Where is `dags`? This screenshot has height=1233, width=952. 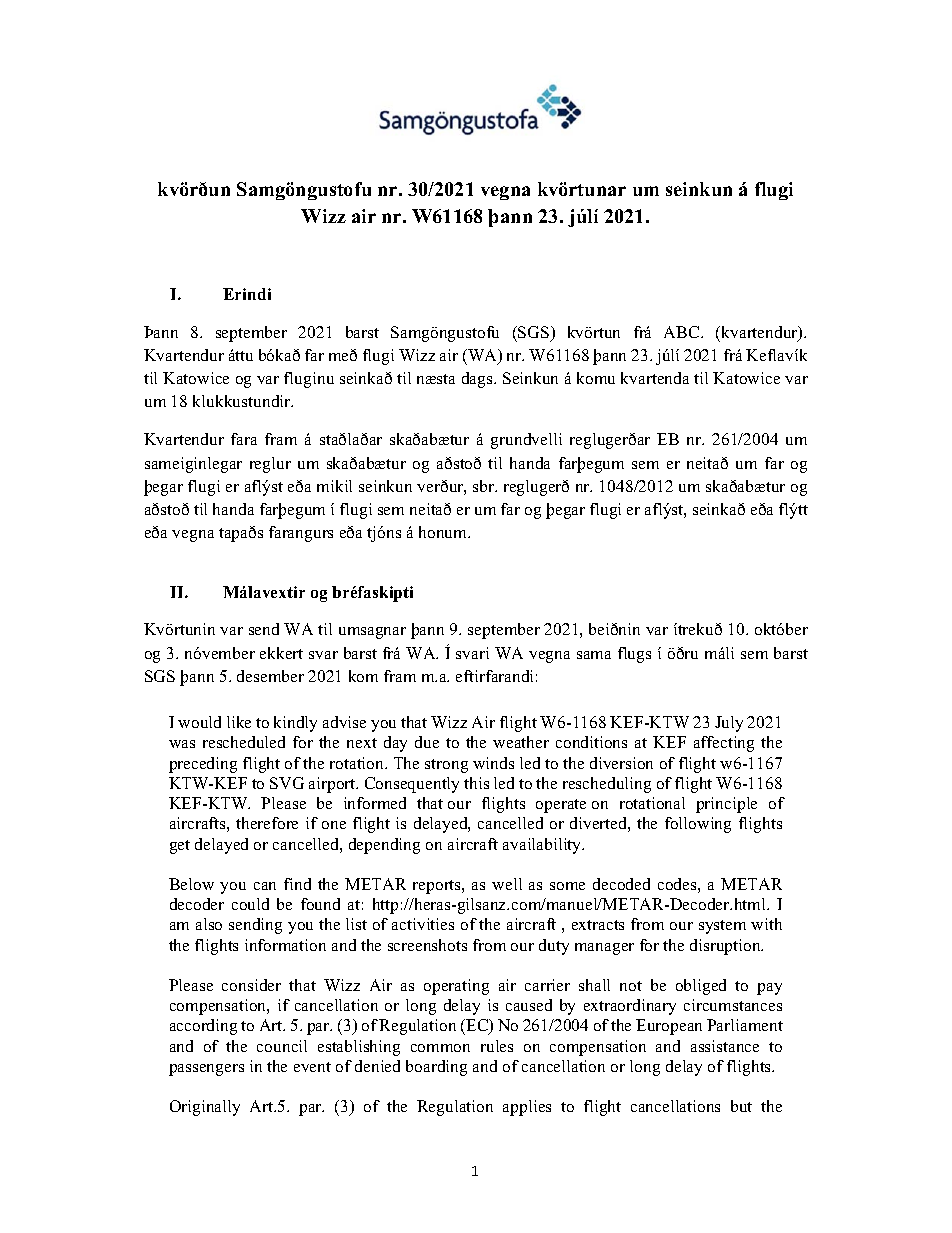 dags is located at coordinates (478, 380).
